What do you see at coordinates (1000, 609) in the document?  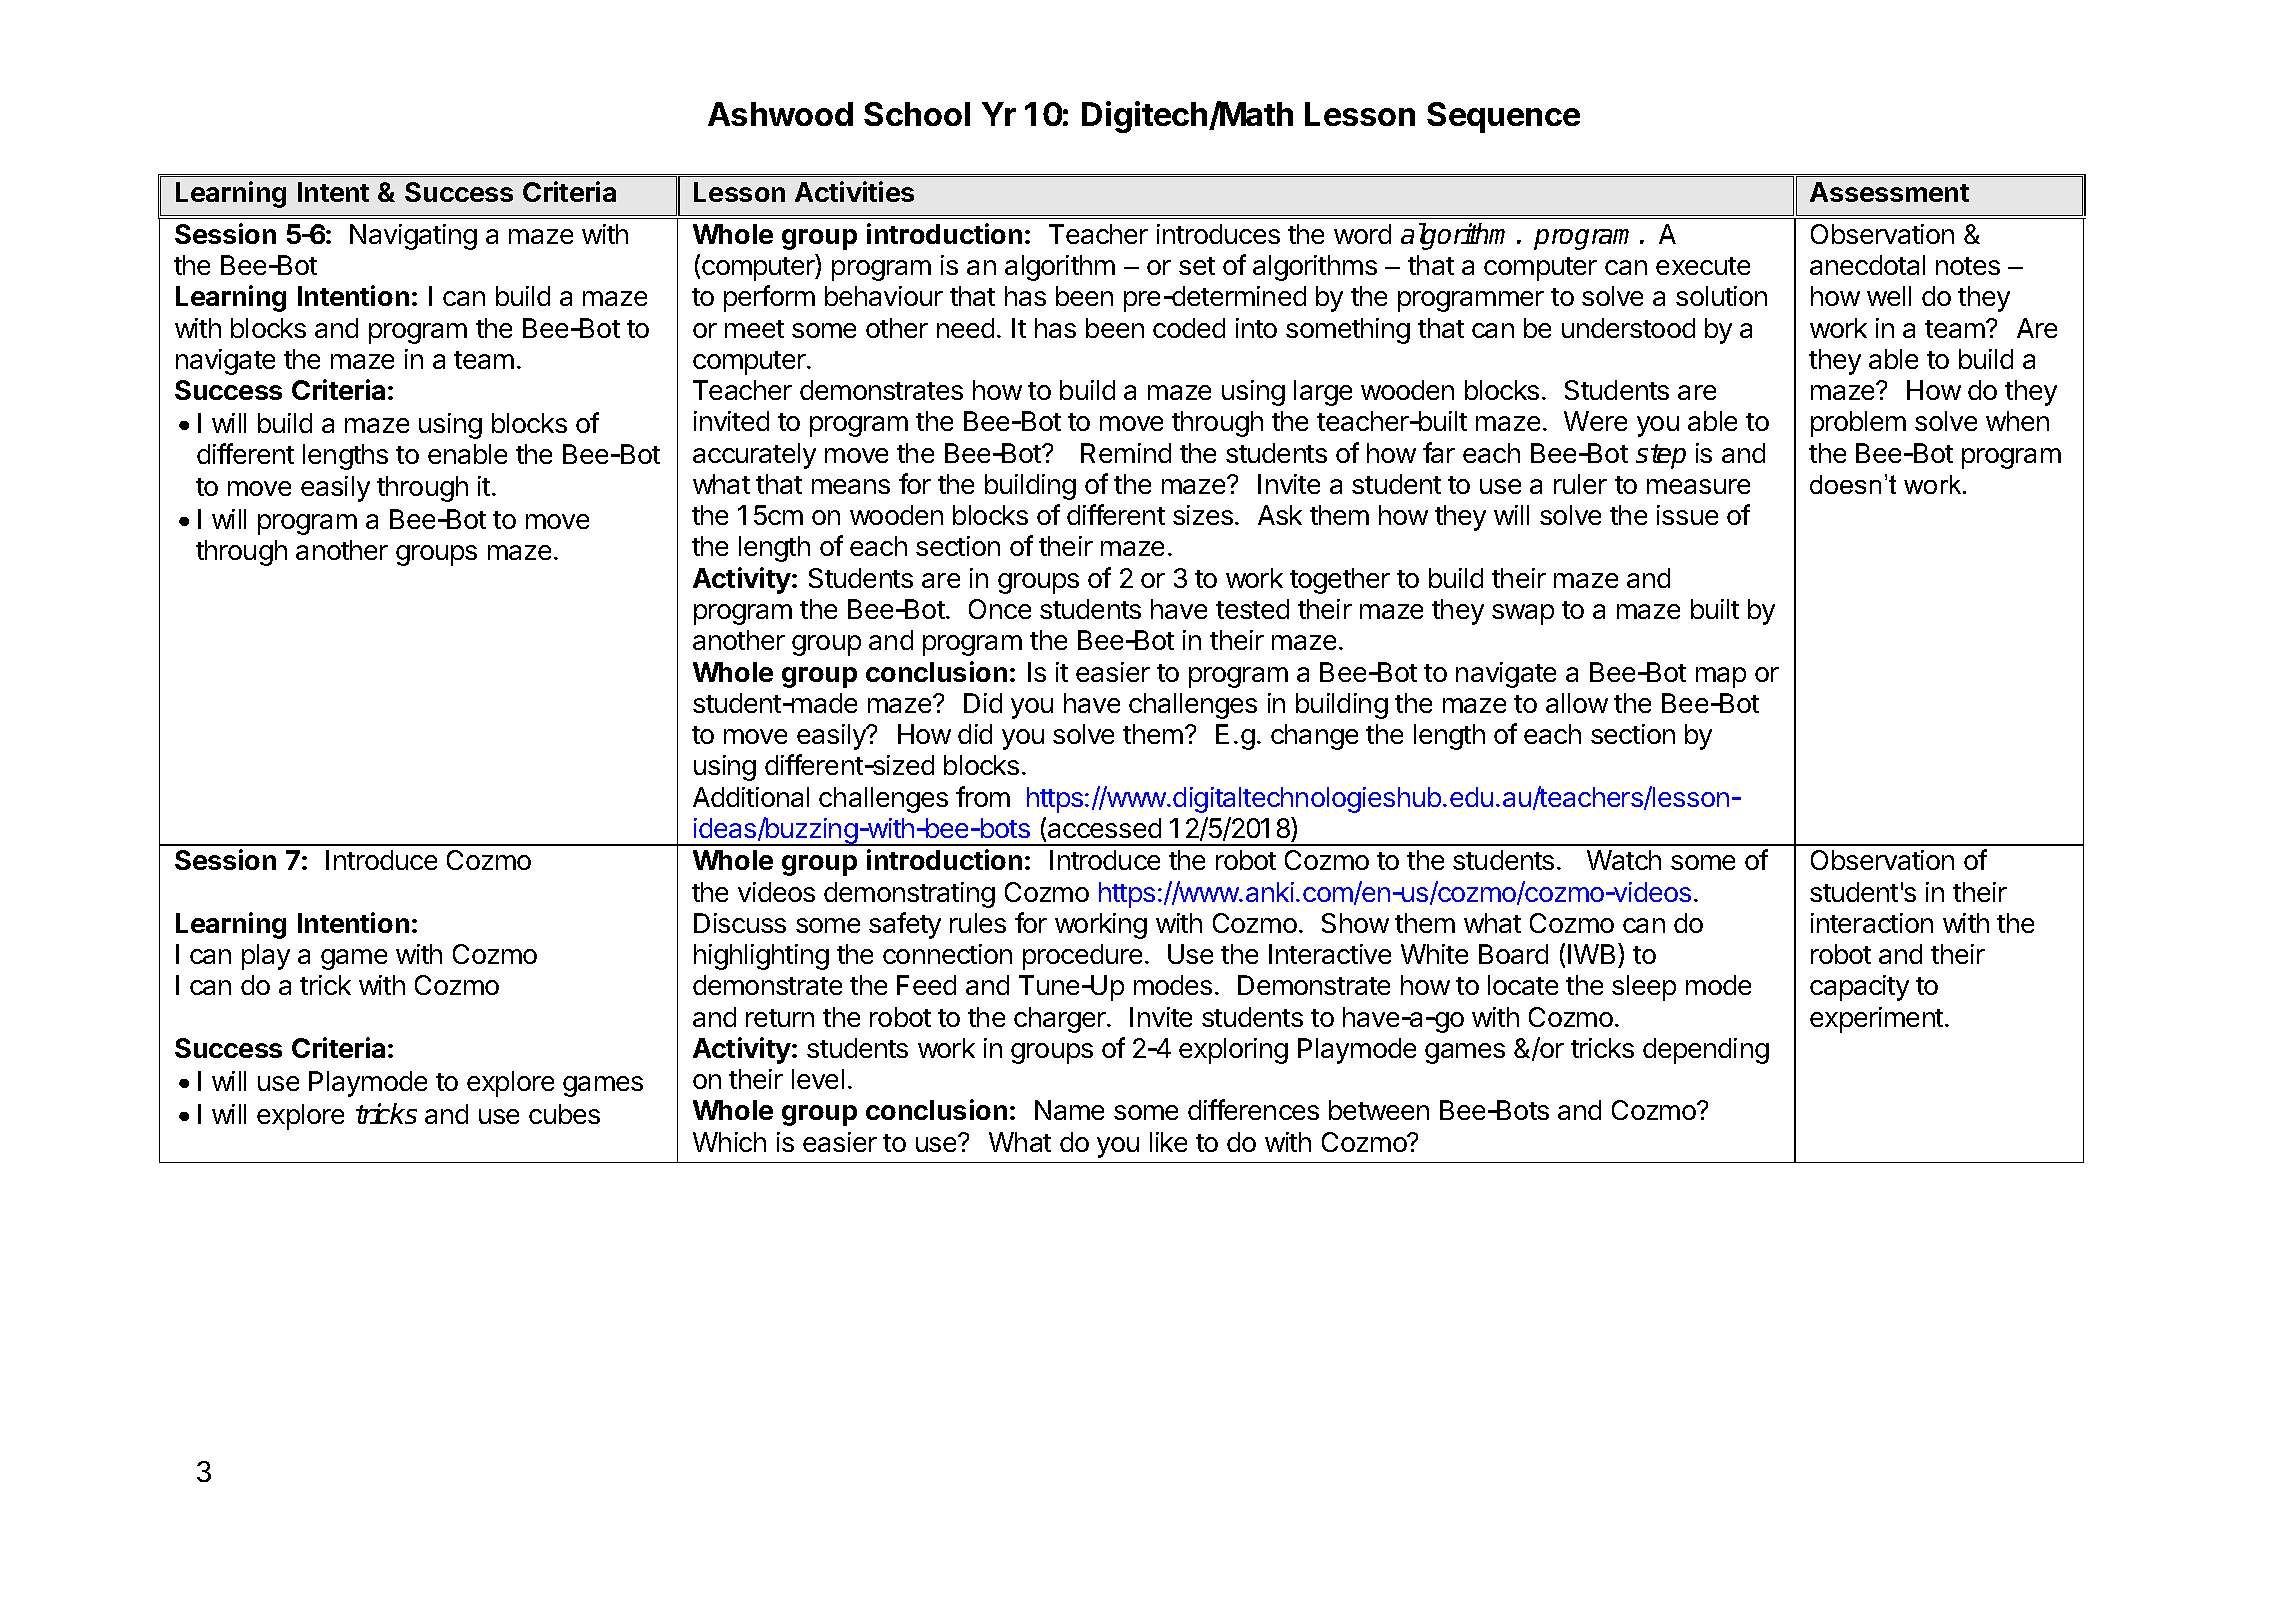 I see `Once` at bounding box center [1000, 609].
